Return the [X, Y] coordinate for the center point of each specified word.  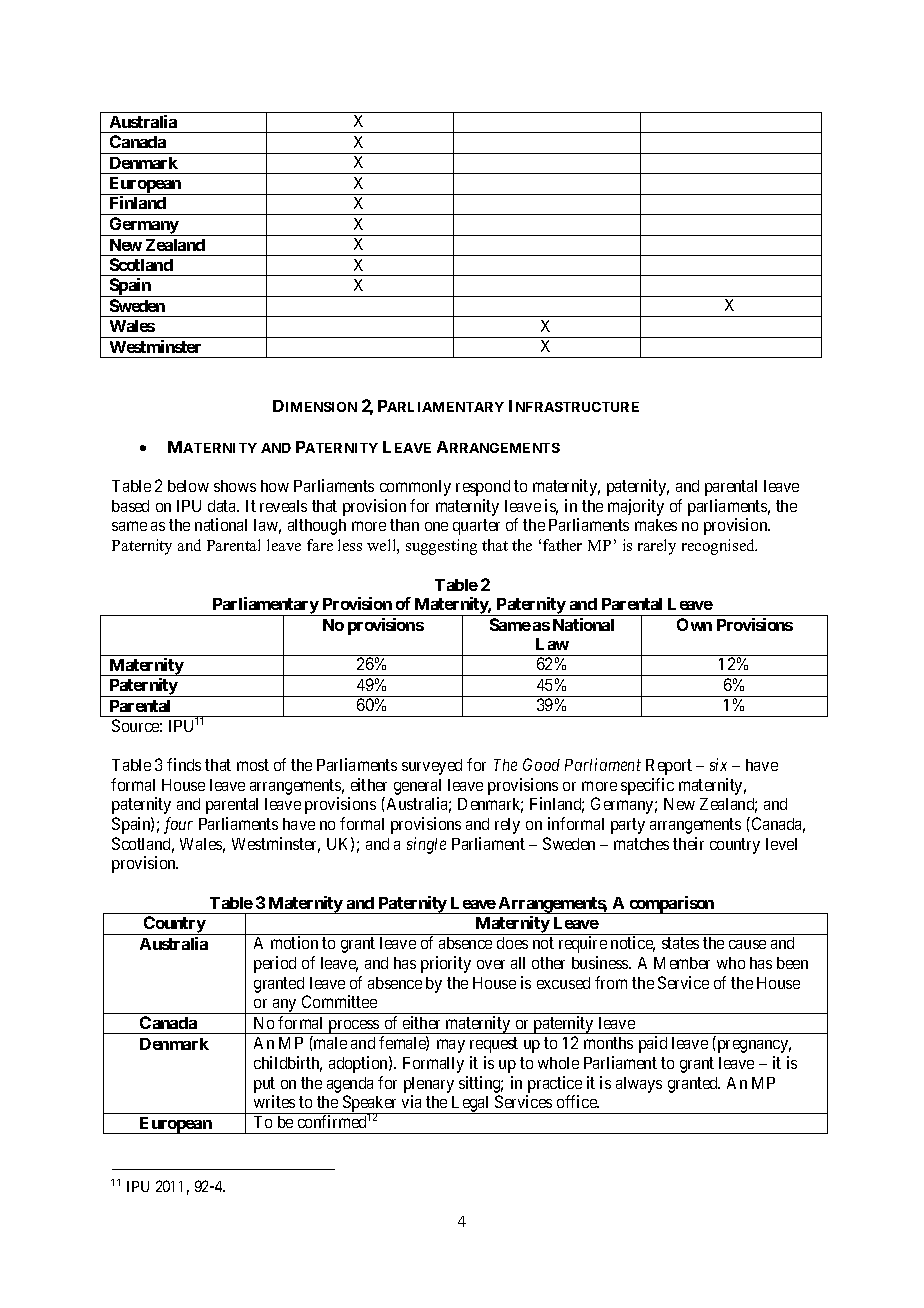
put [264, 1085]
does [512, 943]
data [223, 506]
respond [483, 488]
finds [184, 764]
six [718, 764]
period [275, 964]
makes [656, 525]
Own [694, 624]
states [680, 943]
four [178, 825]
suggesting [441, 547]
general [417, 787]
